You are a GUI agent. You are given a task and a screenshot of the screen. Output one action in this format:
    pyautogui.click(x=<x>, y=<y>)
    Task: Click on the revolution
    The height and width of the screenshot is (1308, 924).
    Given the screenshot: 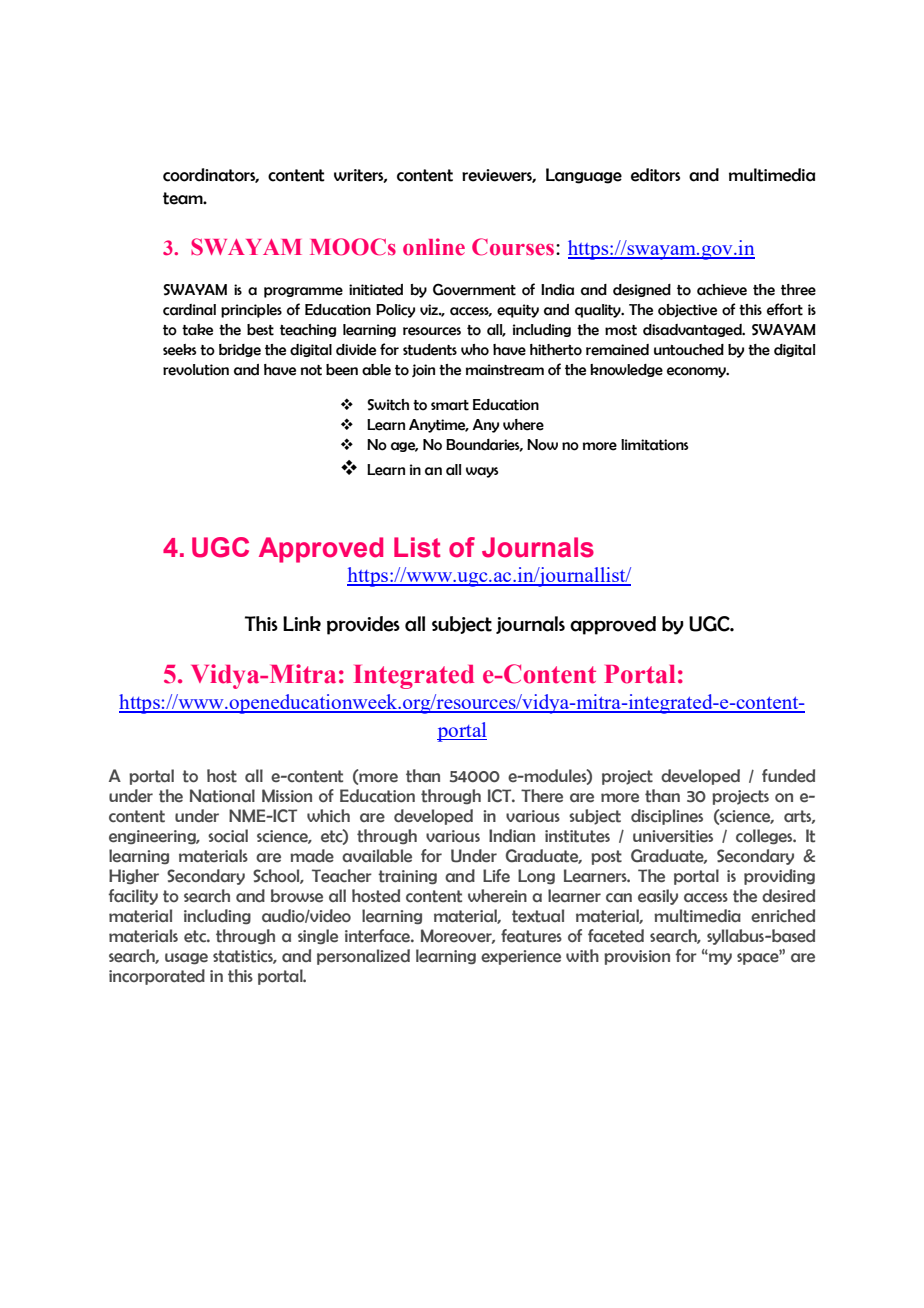 What is the action you would take?
    pyautogui.click(x=196, y=370)
